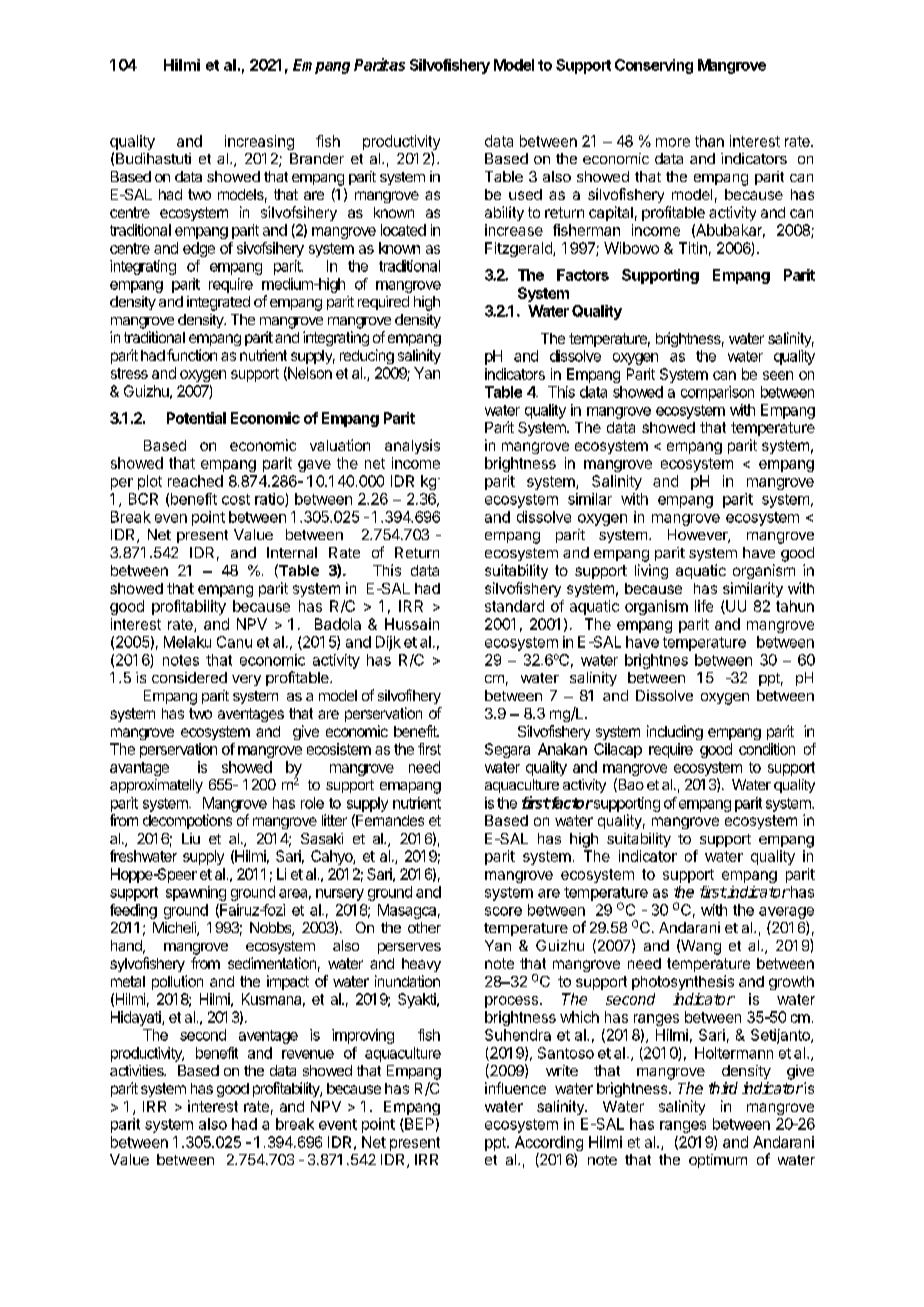 The width and height of the image is (924, 1307). Describe the element at coordinates (515, 1088) in the image. I see `influence` at that location.
